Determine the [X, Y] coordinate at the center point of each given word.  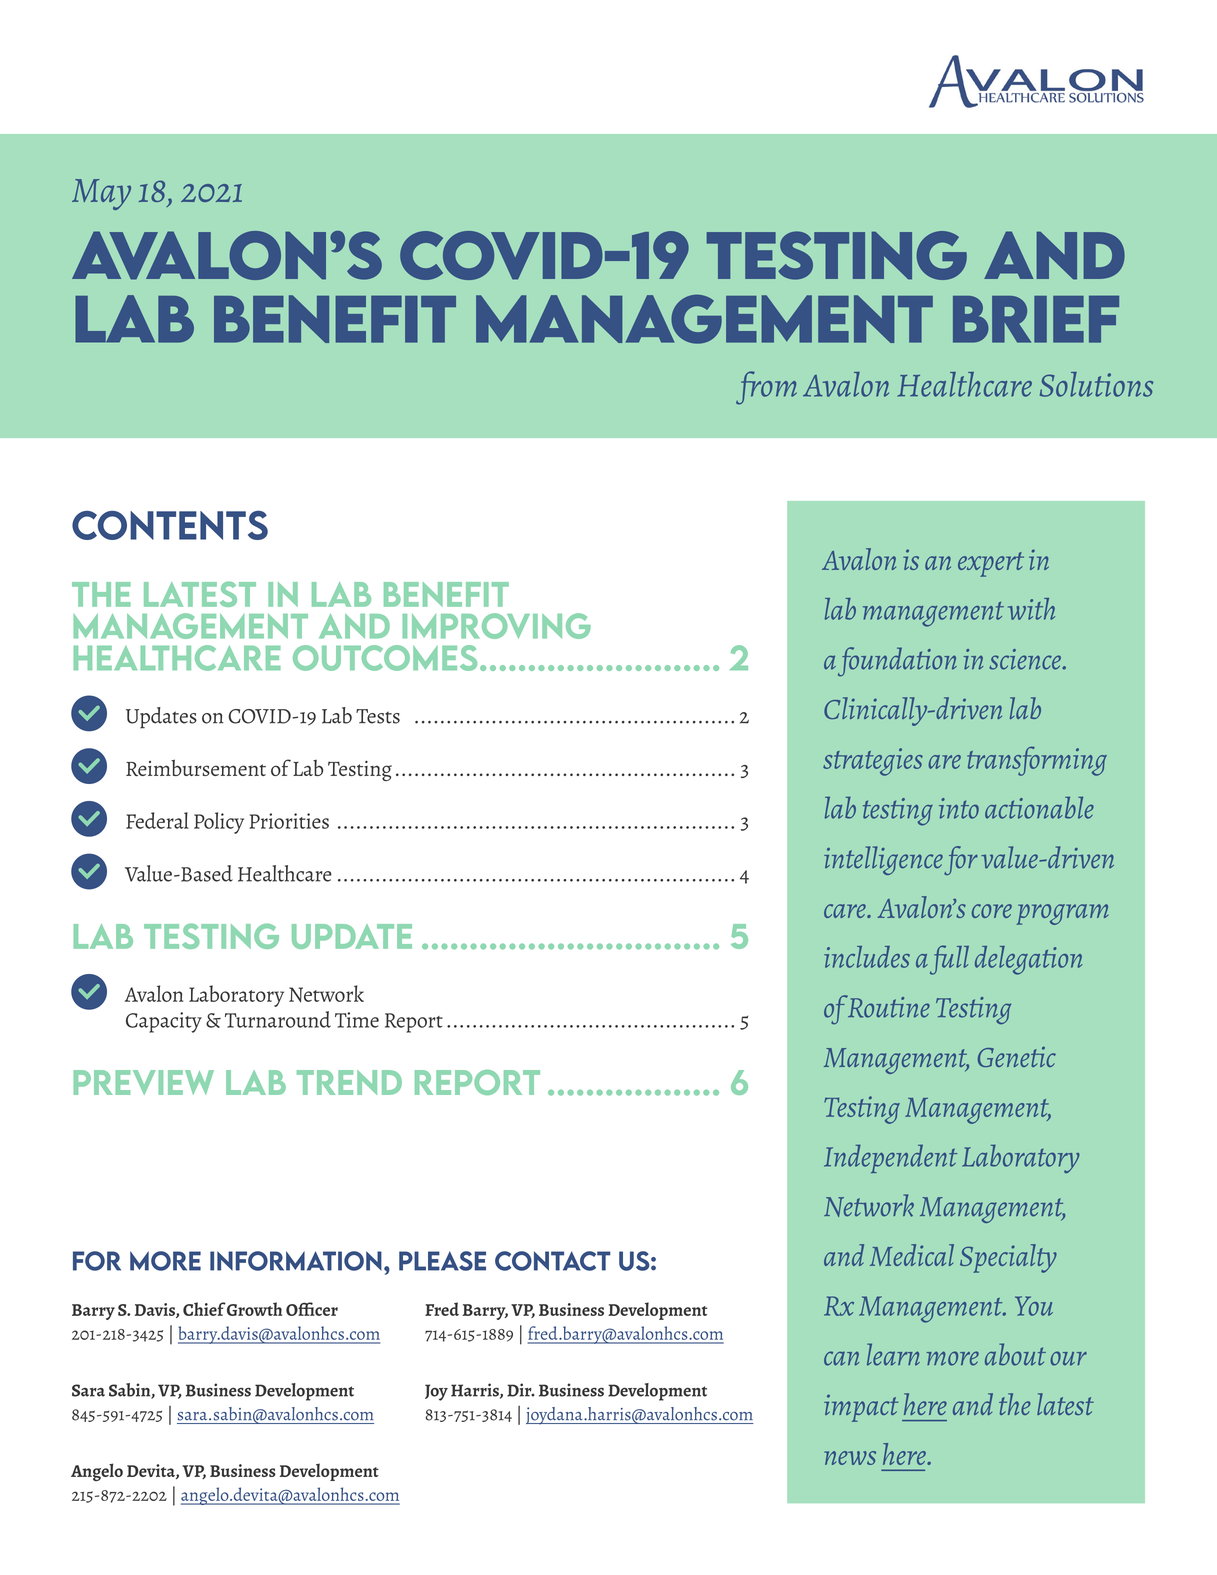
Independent [890, 1158]
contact [553, 1261]
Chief [204, 1309]
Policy [219, 823]
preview [144, 1082]
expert [991, 564]
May [101, 194]
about [1015, 1354]
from [766, 388]
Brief [1036, 319]
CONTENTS [170, 525]
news [850, 1458]
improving [497, 626]
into [959, 808]
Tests [378, 716]
